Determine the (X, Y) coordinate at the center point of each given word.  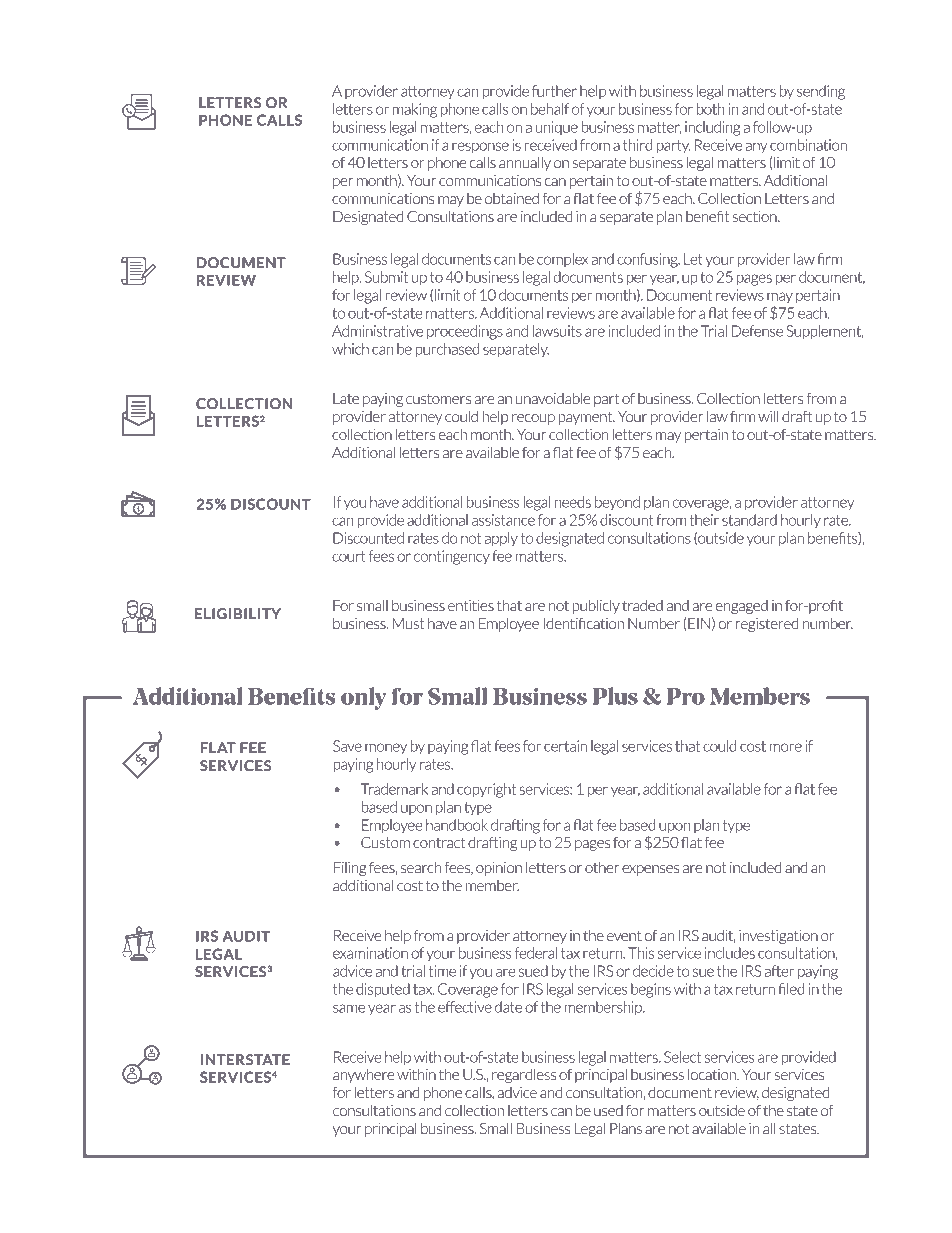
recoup (533, 419)
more (785, 747)
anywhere (364, 1076)
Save (347, 746)
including (712, 128)
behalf (550, 109)
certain (565, 746)
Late (346, 399)
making (415, 110)
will (768, 416)
